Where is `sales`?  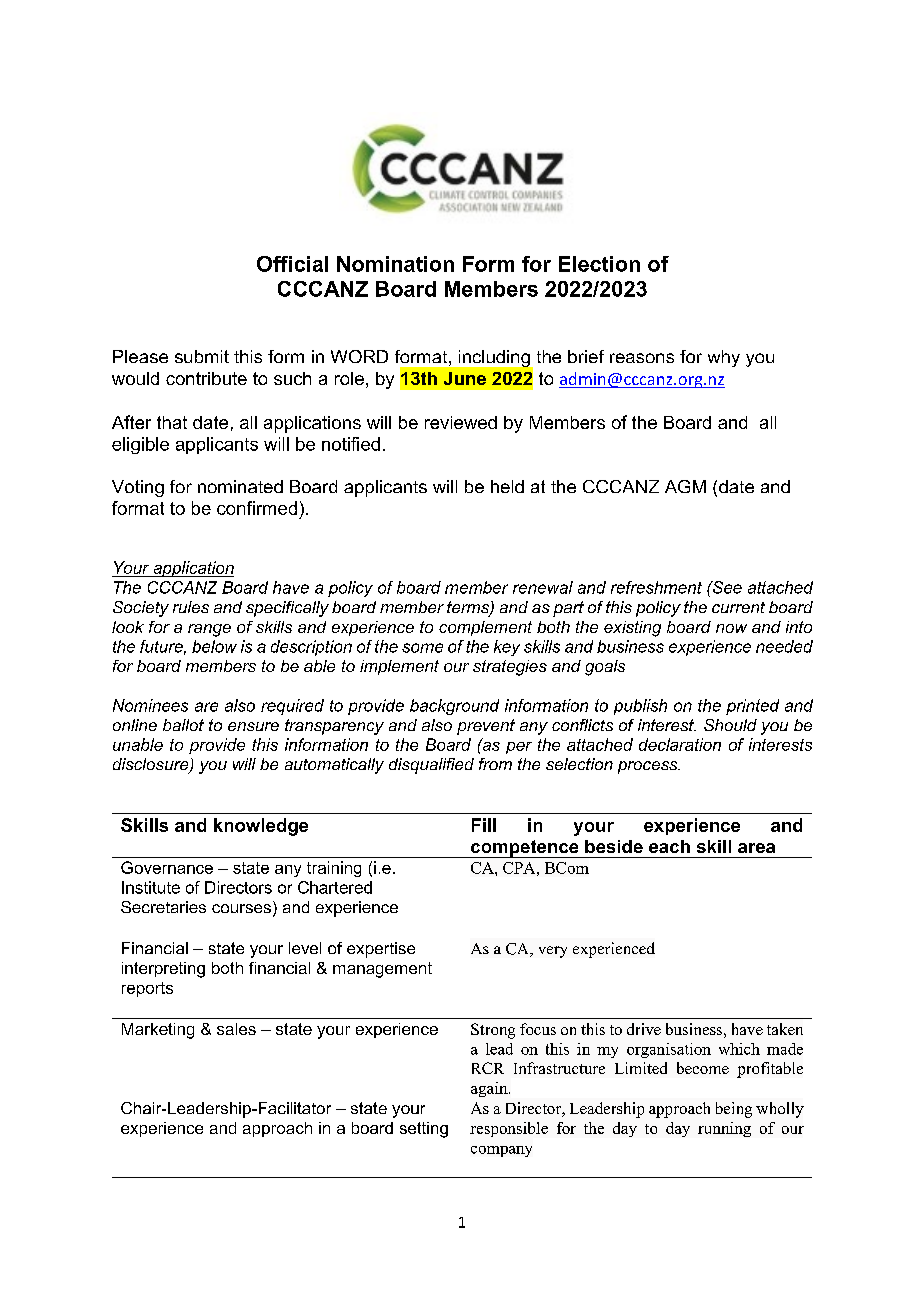 sales is located at coordinates (236, 1029).
